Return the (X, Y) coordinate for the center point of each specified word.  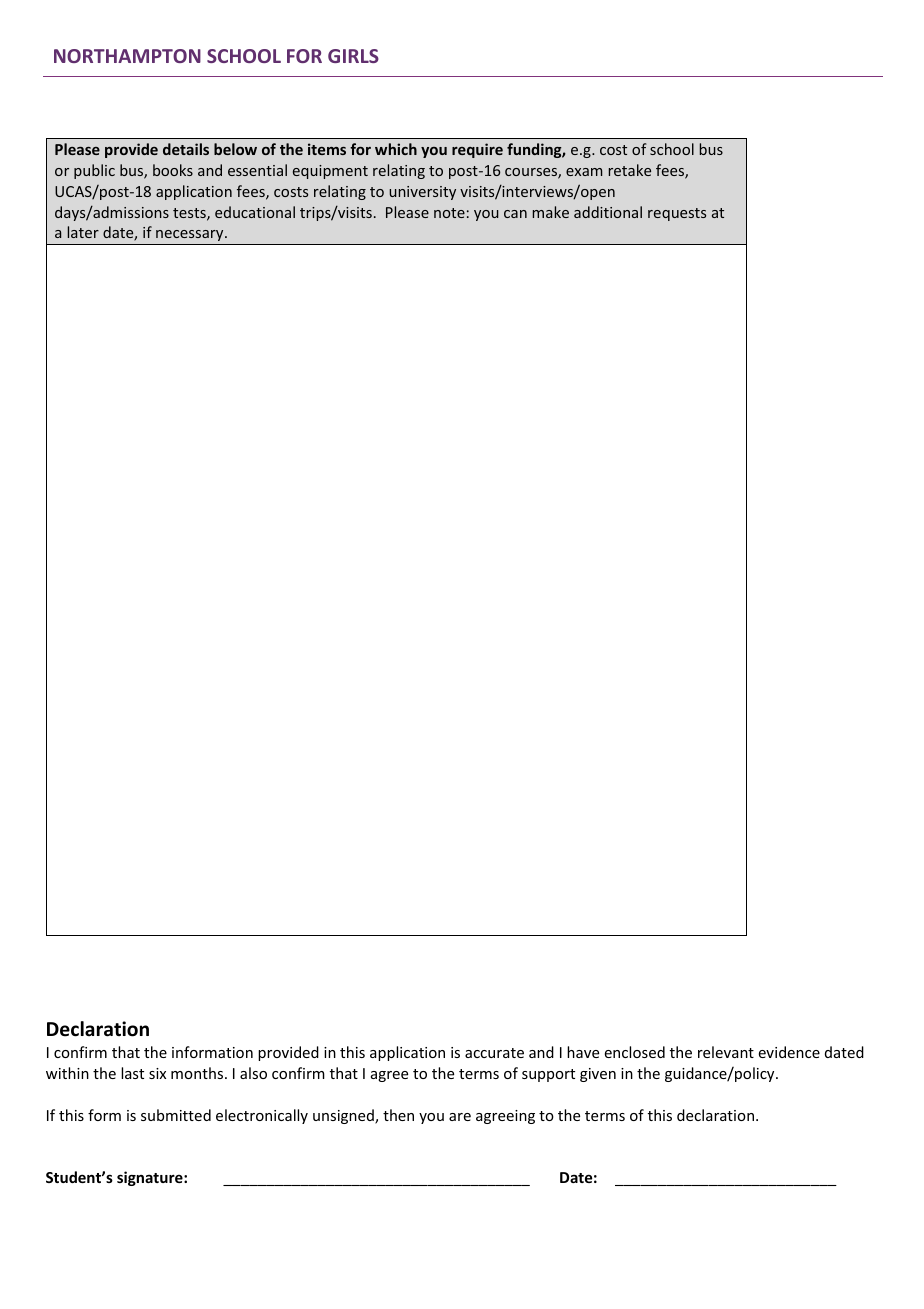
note (449, 213)
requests (677, 214)
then (398, 1115)
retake (630, 170)
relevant (726, 1052)
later (83, 232)
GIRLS (353, 56)
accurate (494, 1053)
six (157, 1073)
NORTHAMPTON (127, 56)
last (132, 1073)
